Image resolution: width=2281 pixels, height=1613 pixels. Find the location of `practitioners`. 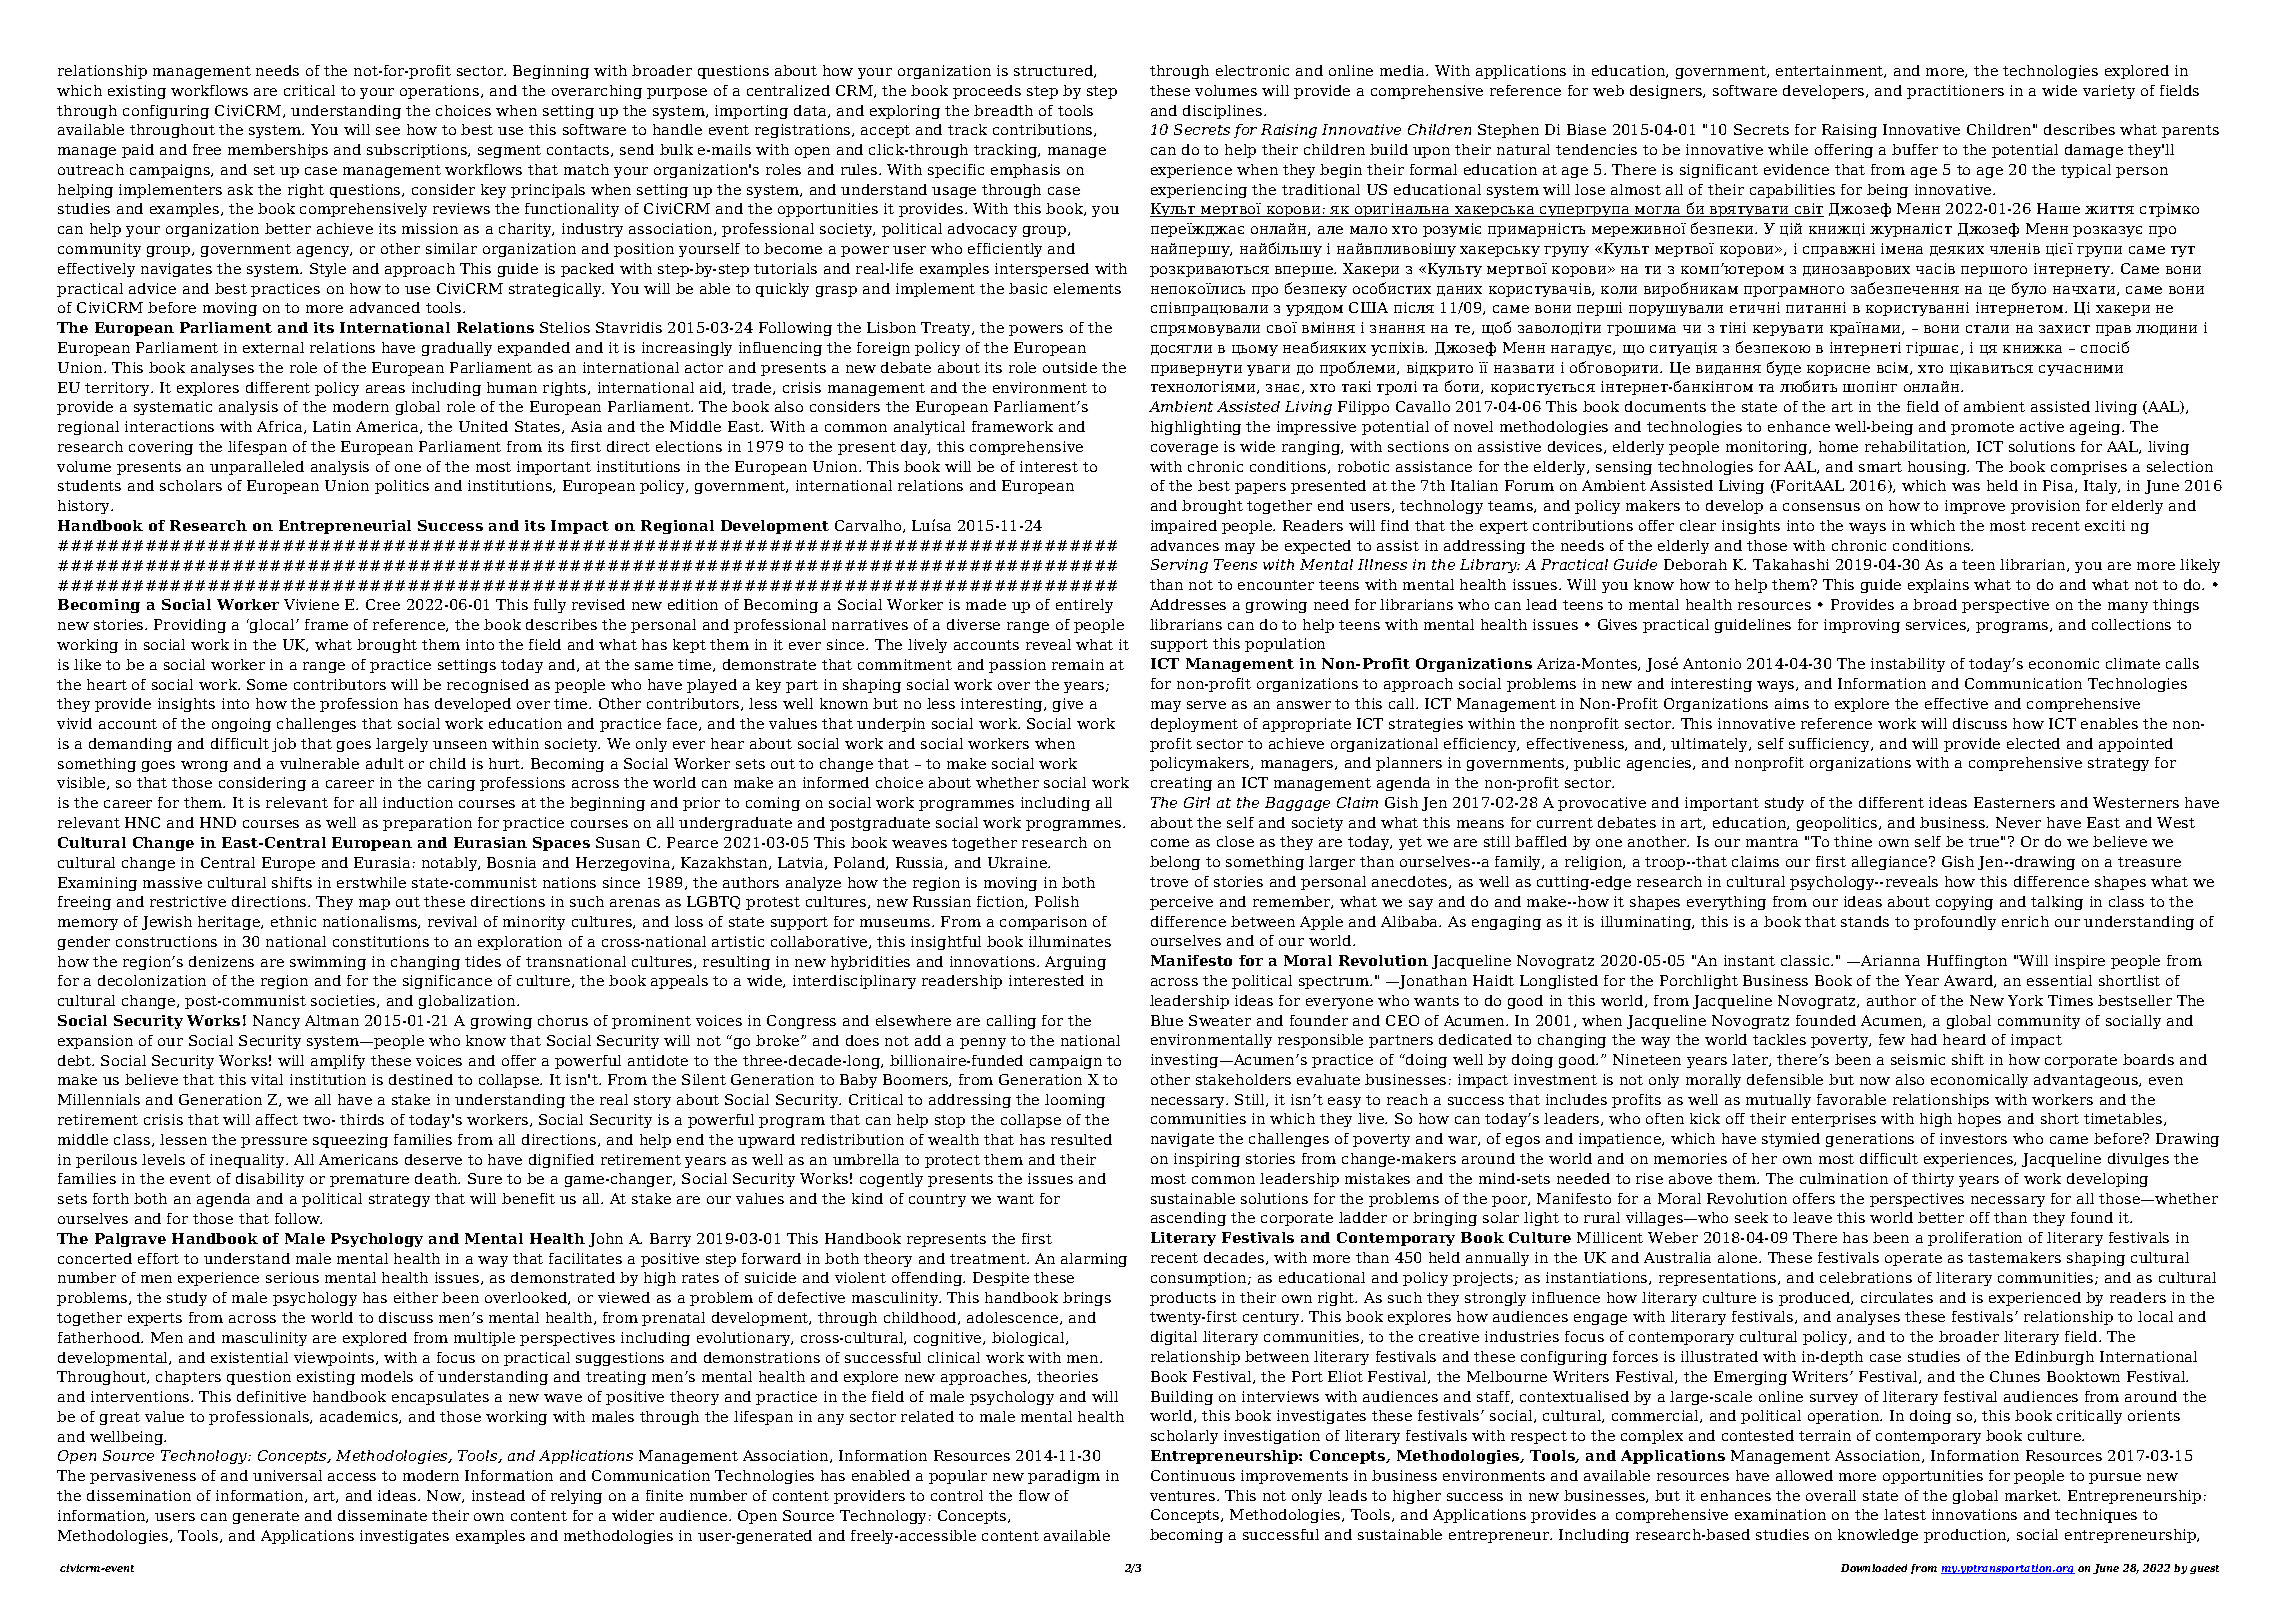

practitioners is located at coordinates (1955, 92).
